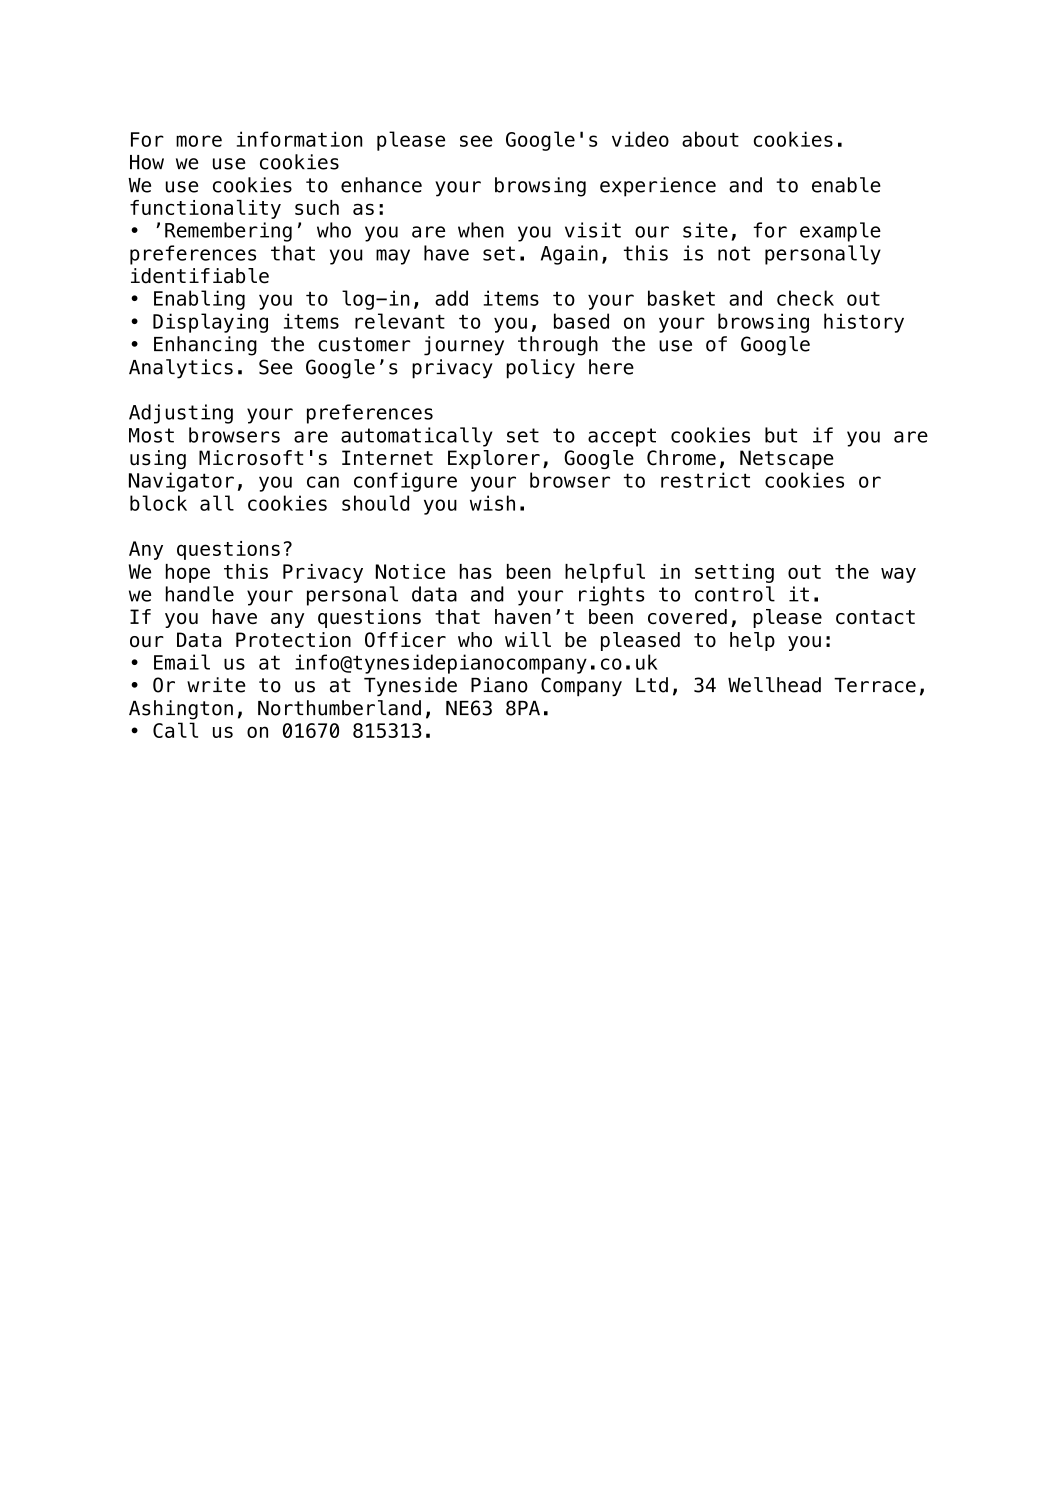 The width and height of the image is (1057, 1495). What do you see at coordinates (216, 685) in the image?
I see `write` at bounding box center [216, 685].
